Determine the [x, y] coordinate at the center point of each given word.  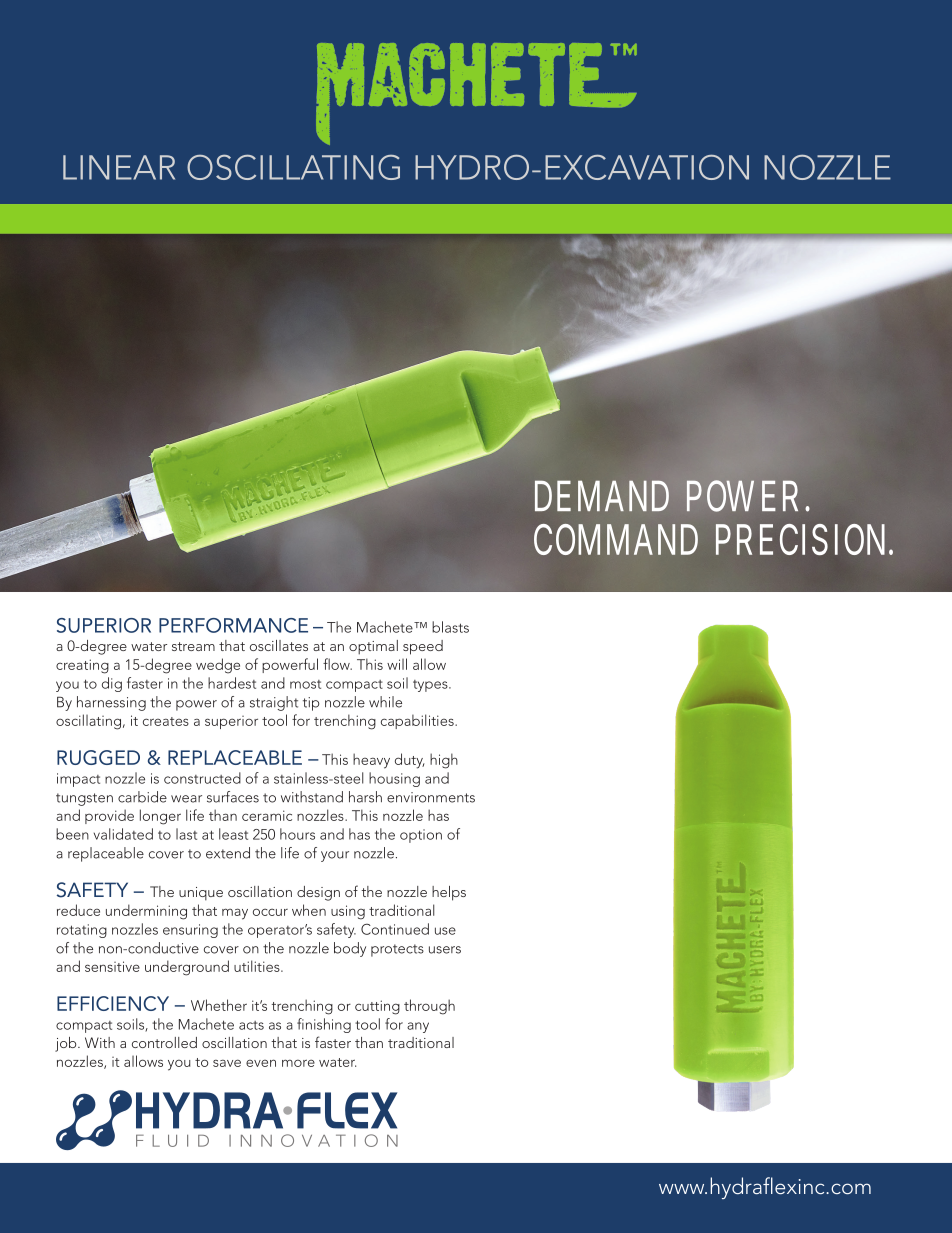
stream [193, 646]
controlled [164, 1042]
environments [431, 797]
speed [423, 647]
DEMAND [602, 495]
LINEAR [119, 167]
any [418, 1027]
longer [160, 817]
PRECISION [804, 539]
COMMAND [616, 539]
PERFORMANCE [233, 625]
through [429, 1007]
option [421, 836]
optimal [373, 647]
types [431, 686]
